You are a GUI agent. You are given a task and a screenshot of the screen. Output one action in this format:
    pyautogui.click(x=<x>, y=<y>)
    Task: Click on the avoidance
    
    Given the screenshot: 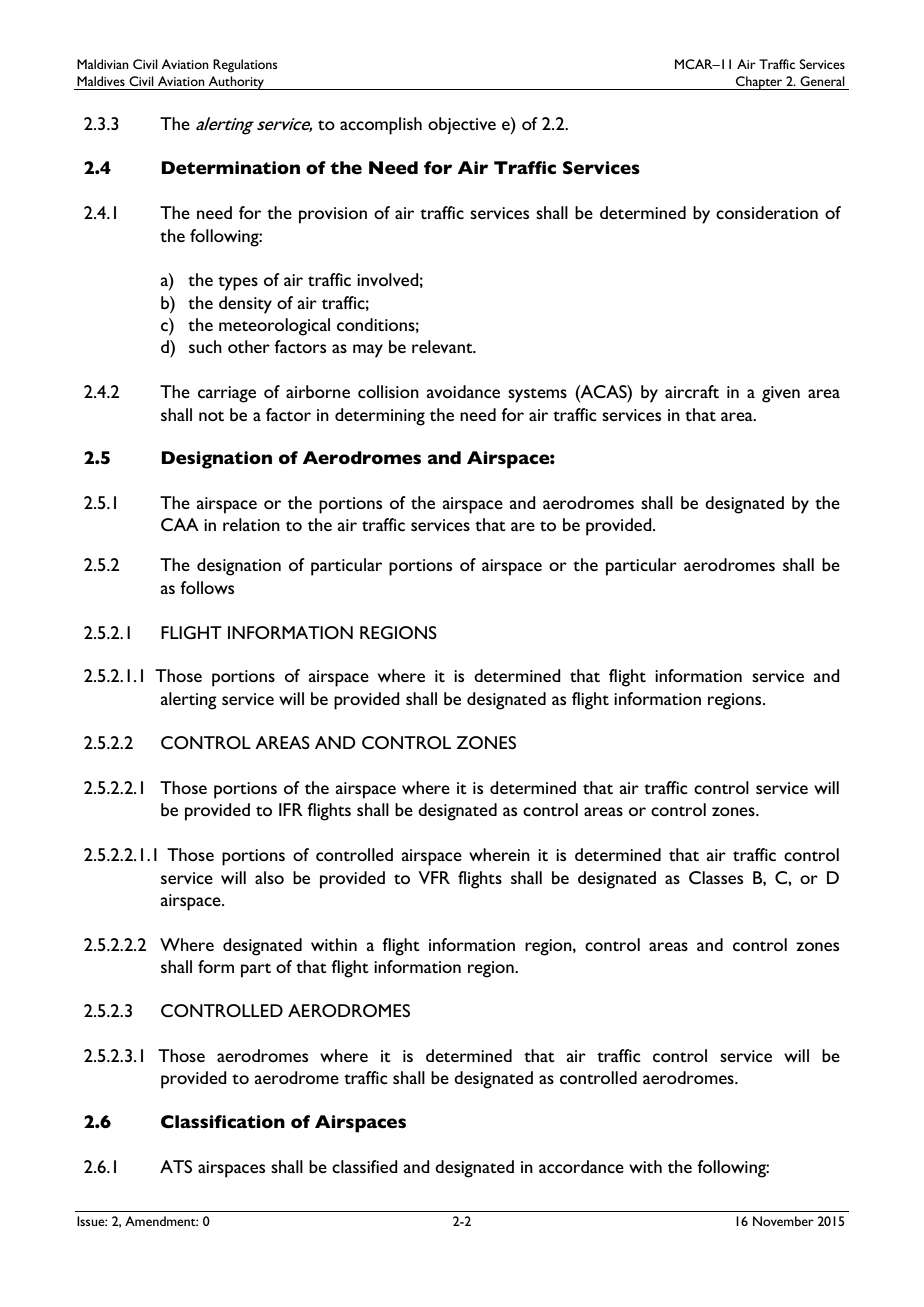 What is the action you would take?
    pyautogui.click(x=463, y=391)
